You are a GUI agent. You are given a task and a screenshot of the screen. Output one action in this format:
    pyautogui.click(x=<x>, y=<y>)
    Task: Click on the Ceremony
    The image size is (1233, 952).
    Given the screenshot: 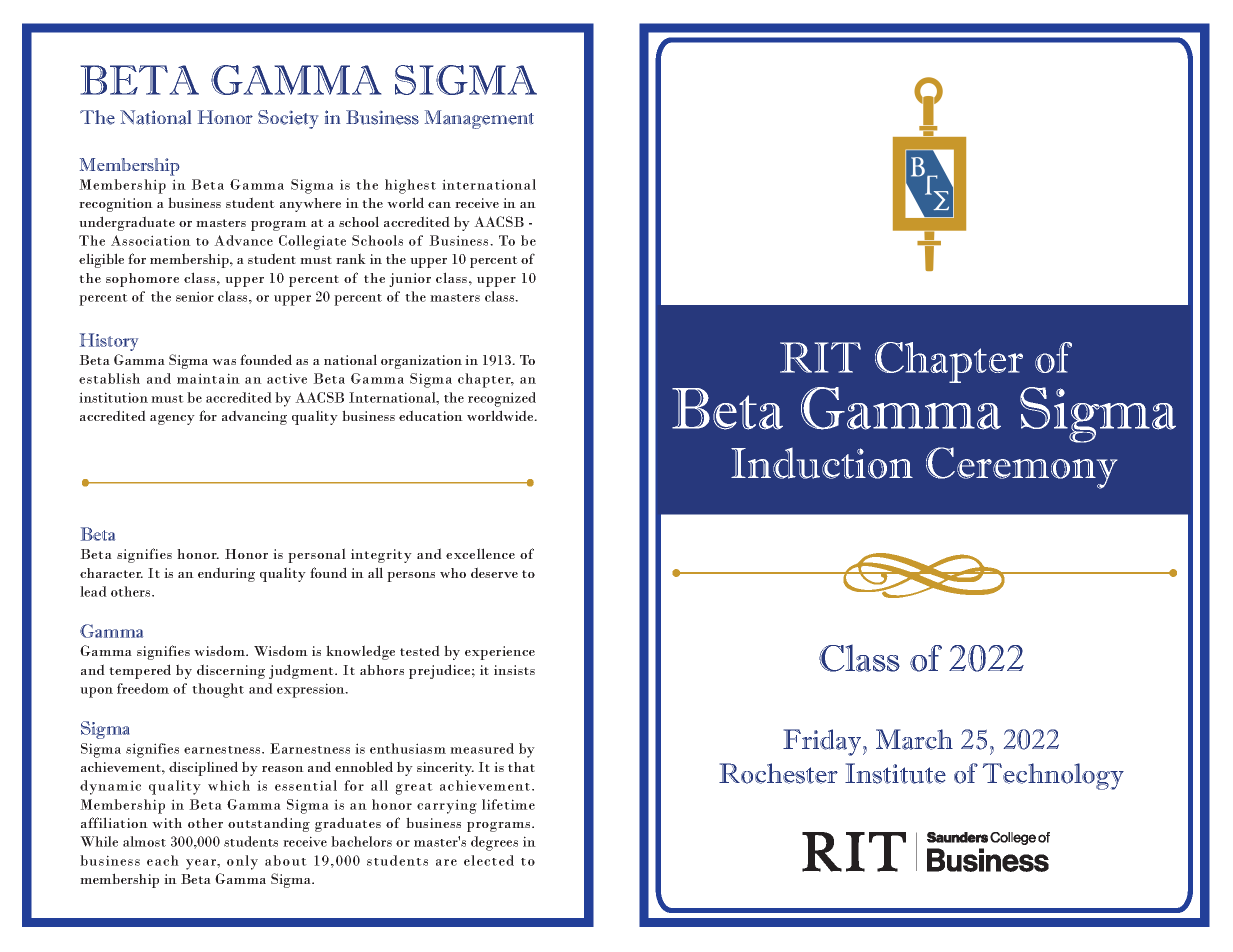 What is the action you would take?
    pyautogui.click(x=1021, y=468)
